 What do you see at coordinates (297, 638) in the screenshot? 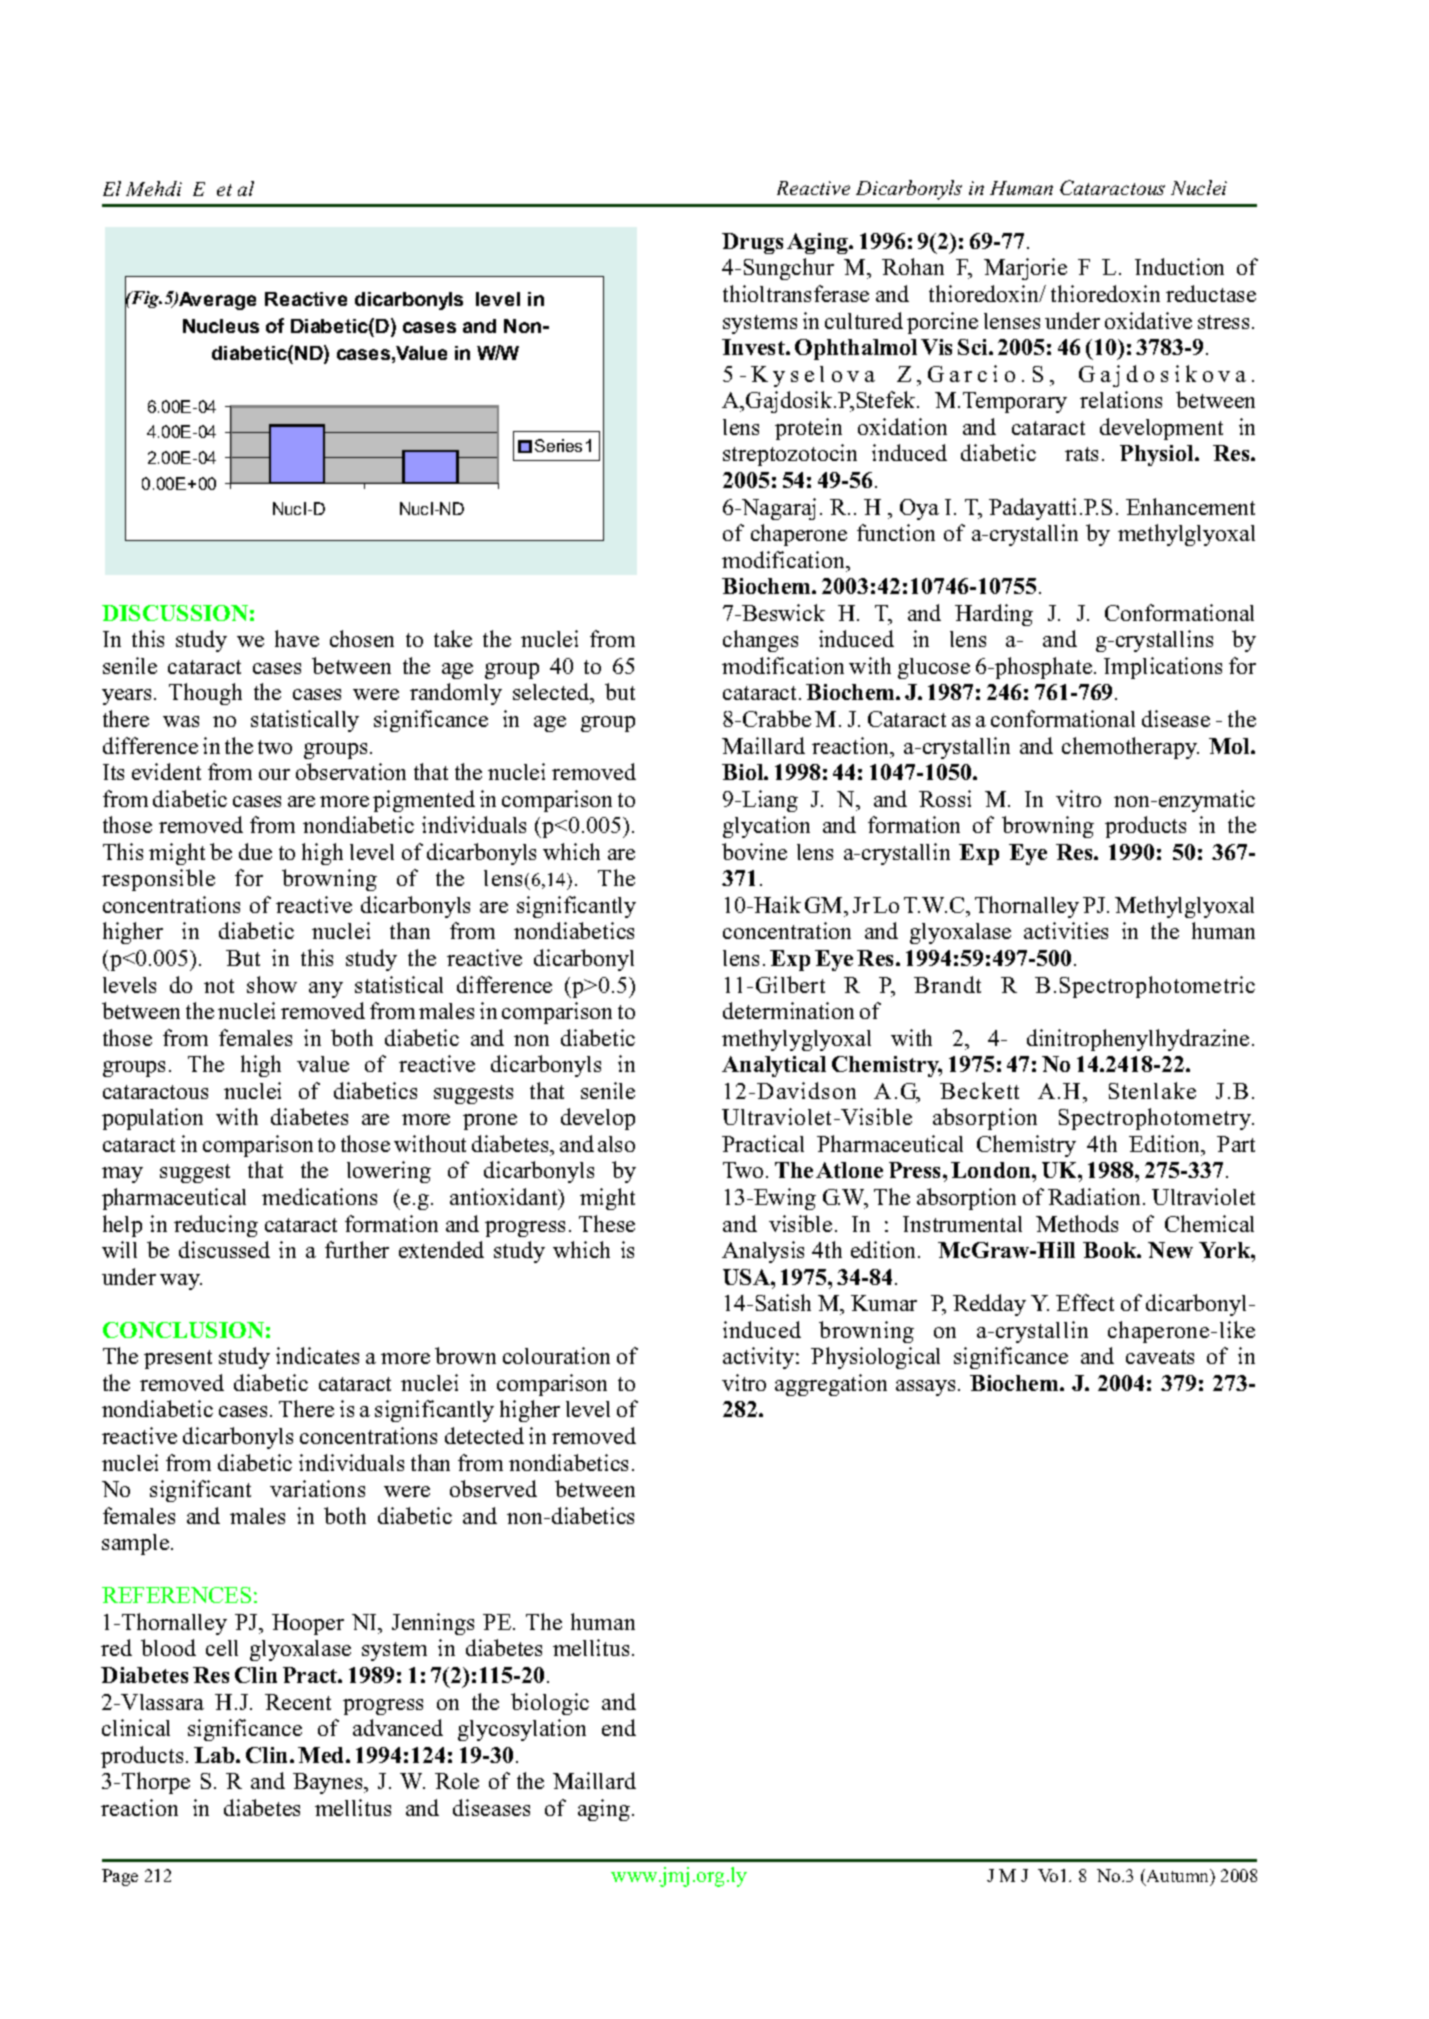
I see `have` at bounding box center [297, 638].
